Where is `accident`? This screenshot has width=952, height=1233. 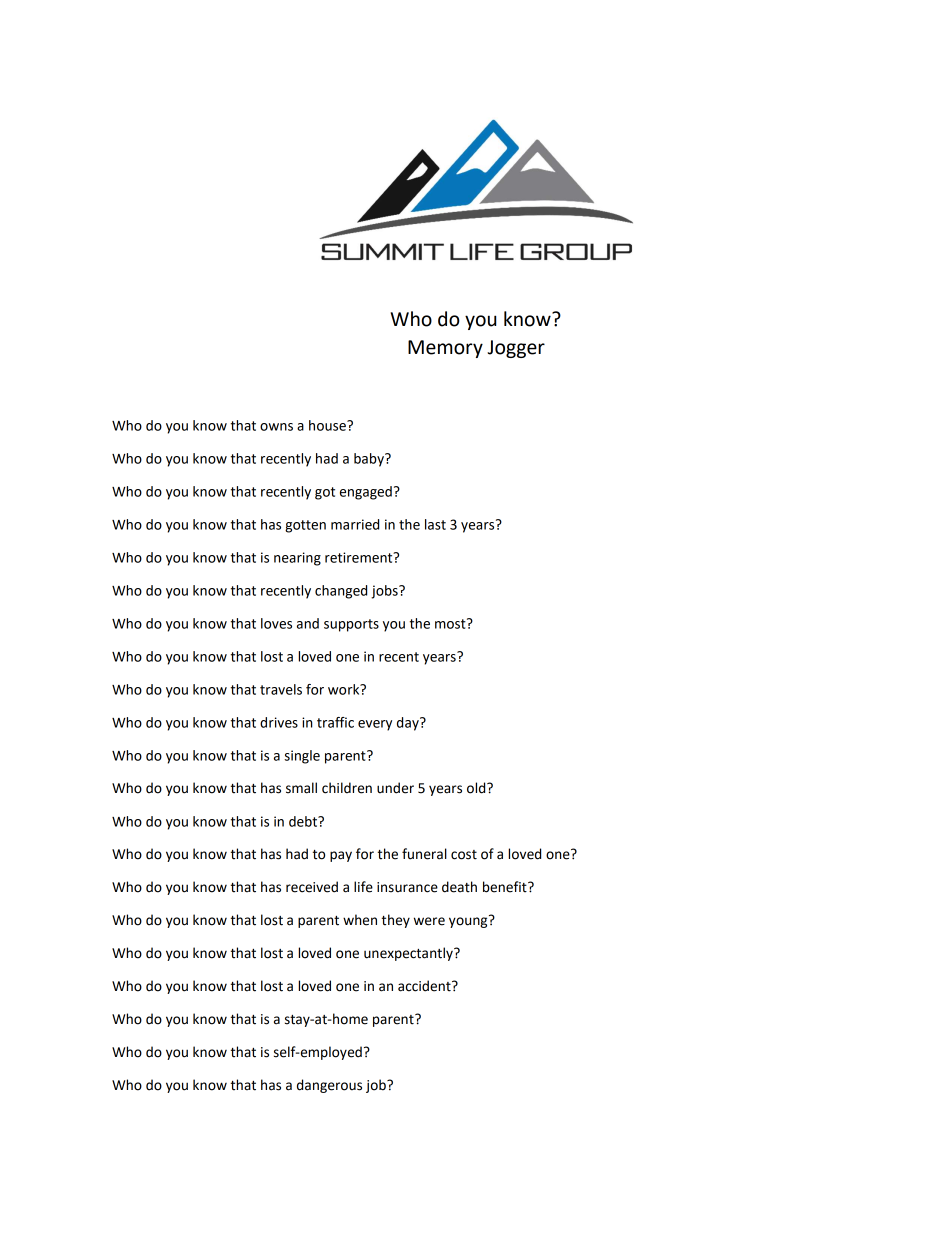
accident is located at coordinates (425, 986).
